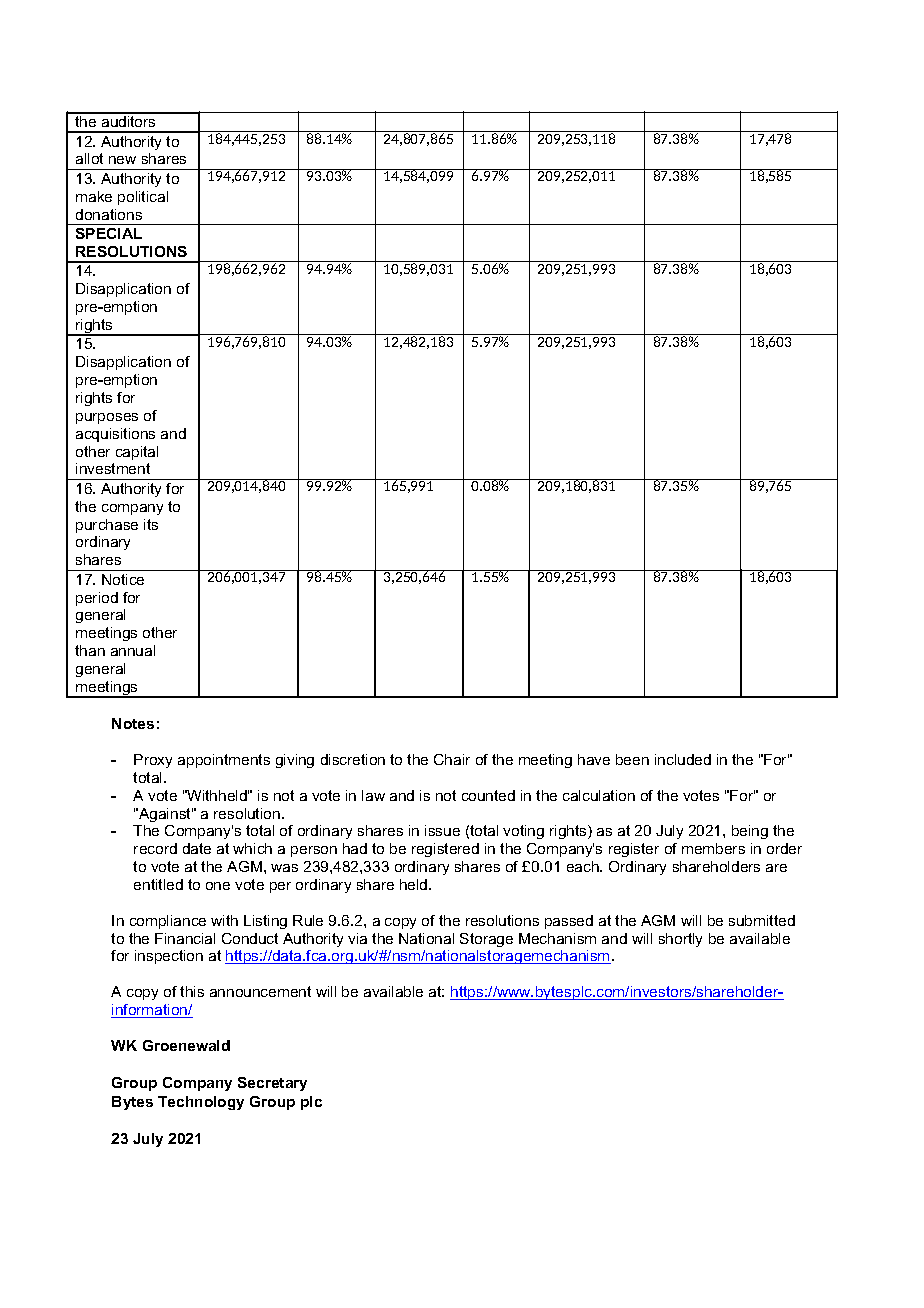  I want to click on shortly, so click(680, 940).
